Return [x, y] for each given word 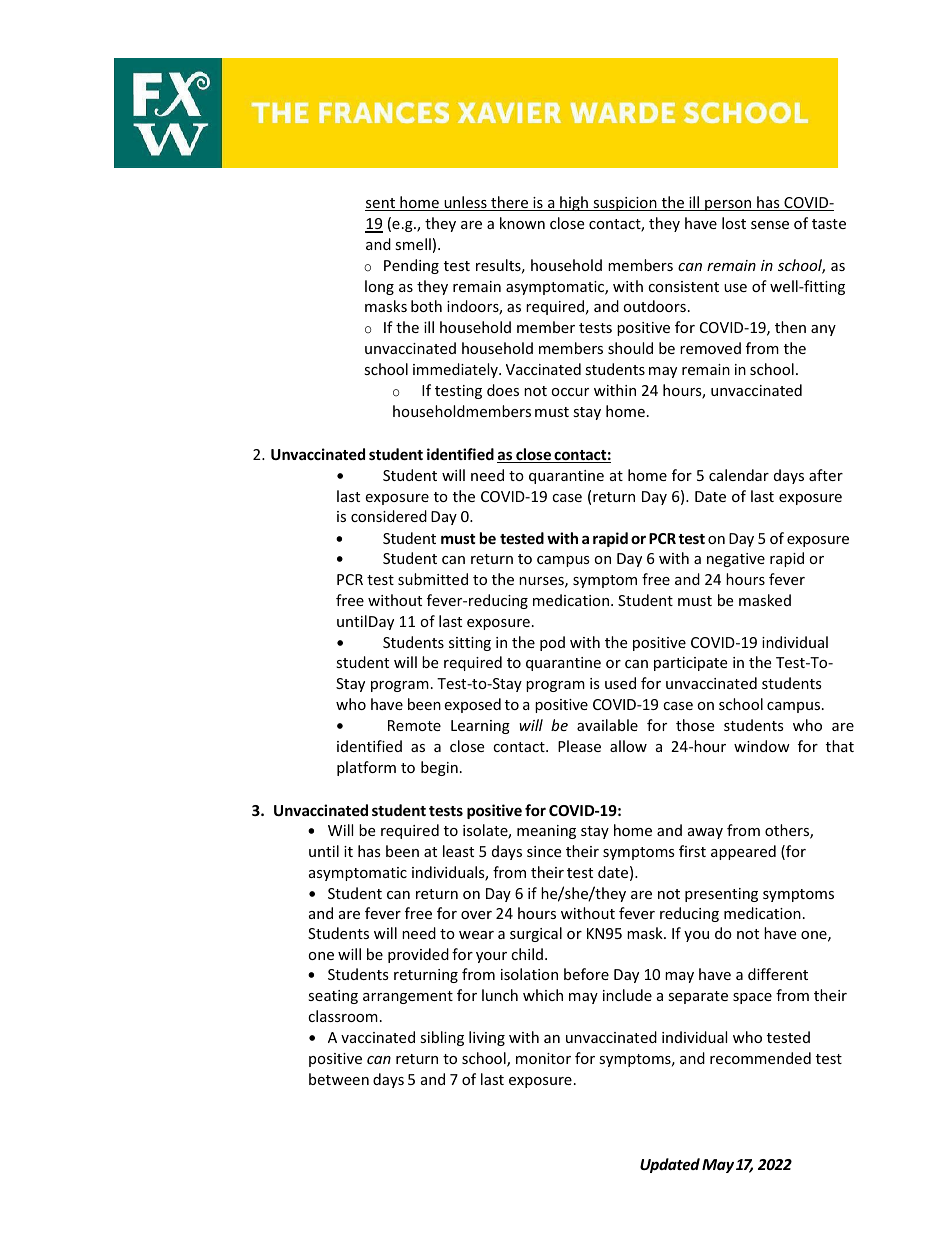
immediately [456, 370]
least [458, 851]
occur [570, 392]
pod [552, 643]
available [607, 725]
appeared [743, 852]
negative [736, 560]
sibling [442, 1038]
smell [413, 244]
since [544, 851]
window [762, 746]
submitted [433, 579]
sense [770, 225]
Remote [414, 725]
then [790, 327]
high [574, 203]
